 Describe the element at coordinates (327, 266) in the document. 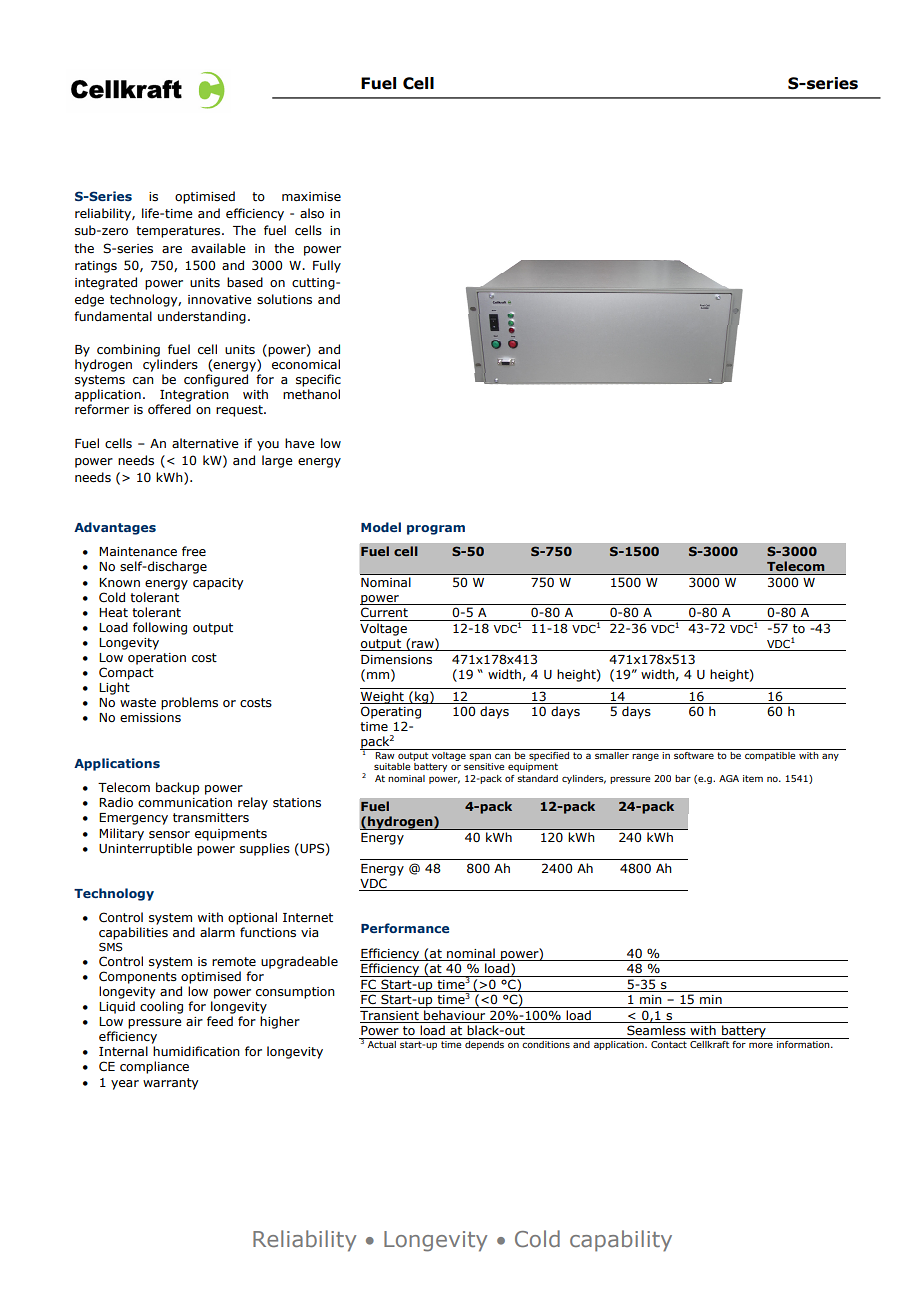

I see `Fully` at that location.
